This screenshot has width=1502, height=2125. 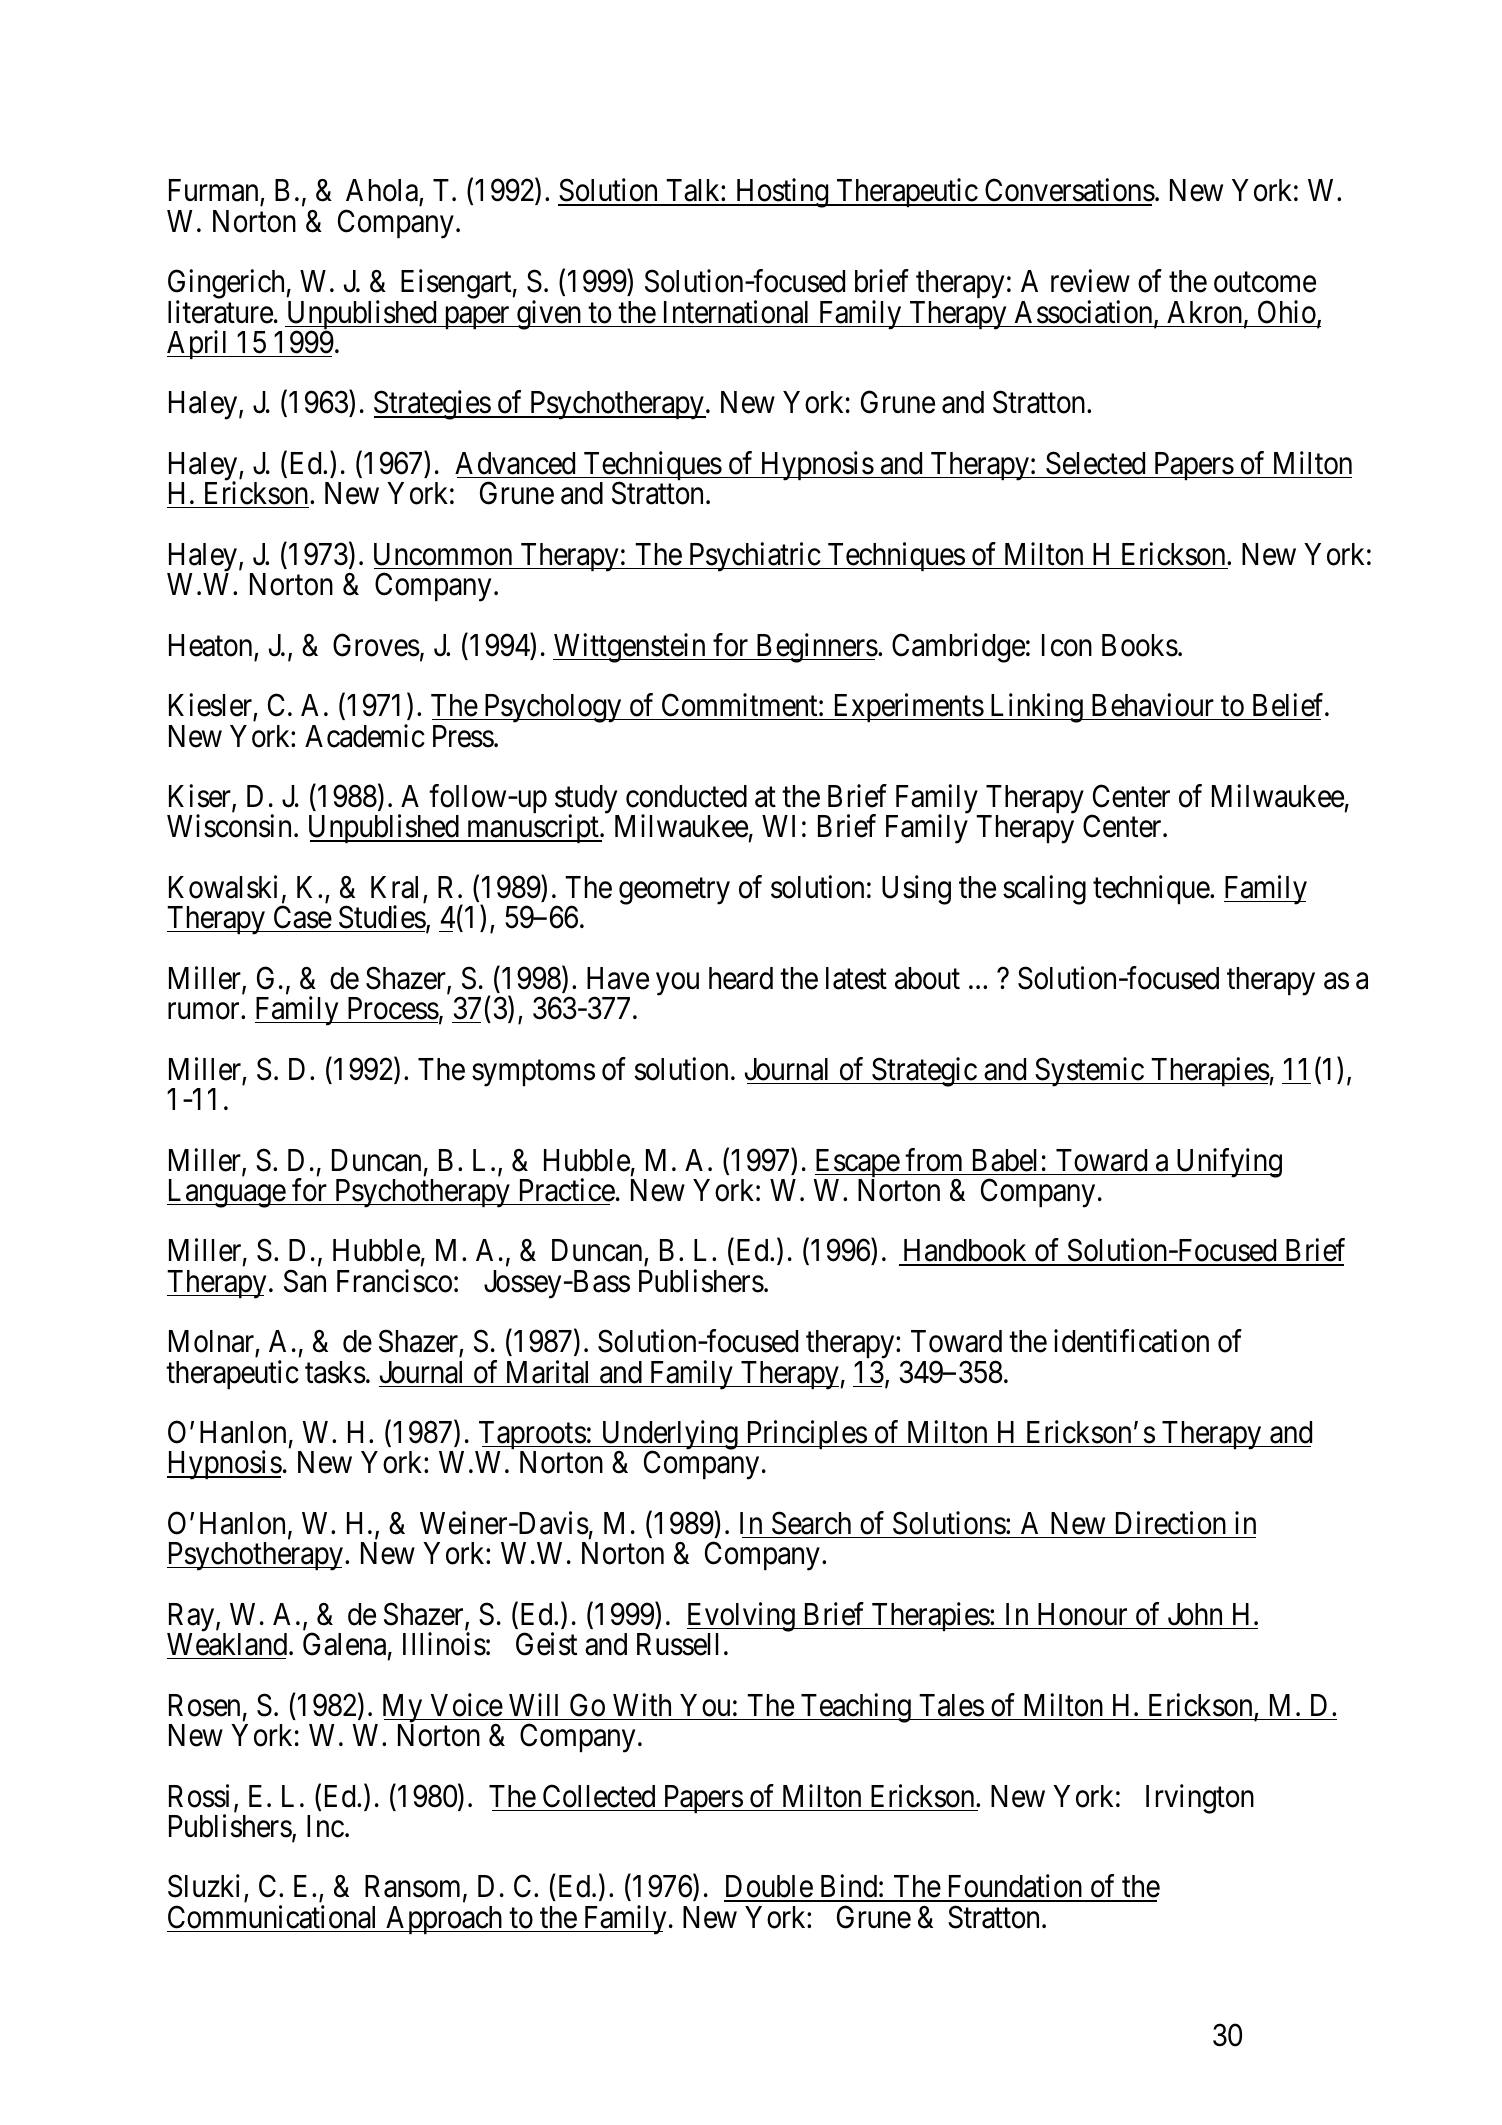 I want to click on Beginners, so click(x=816, y=648).
